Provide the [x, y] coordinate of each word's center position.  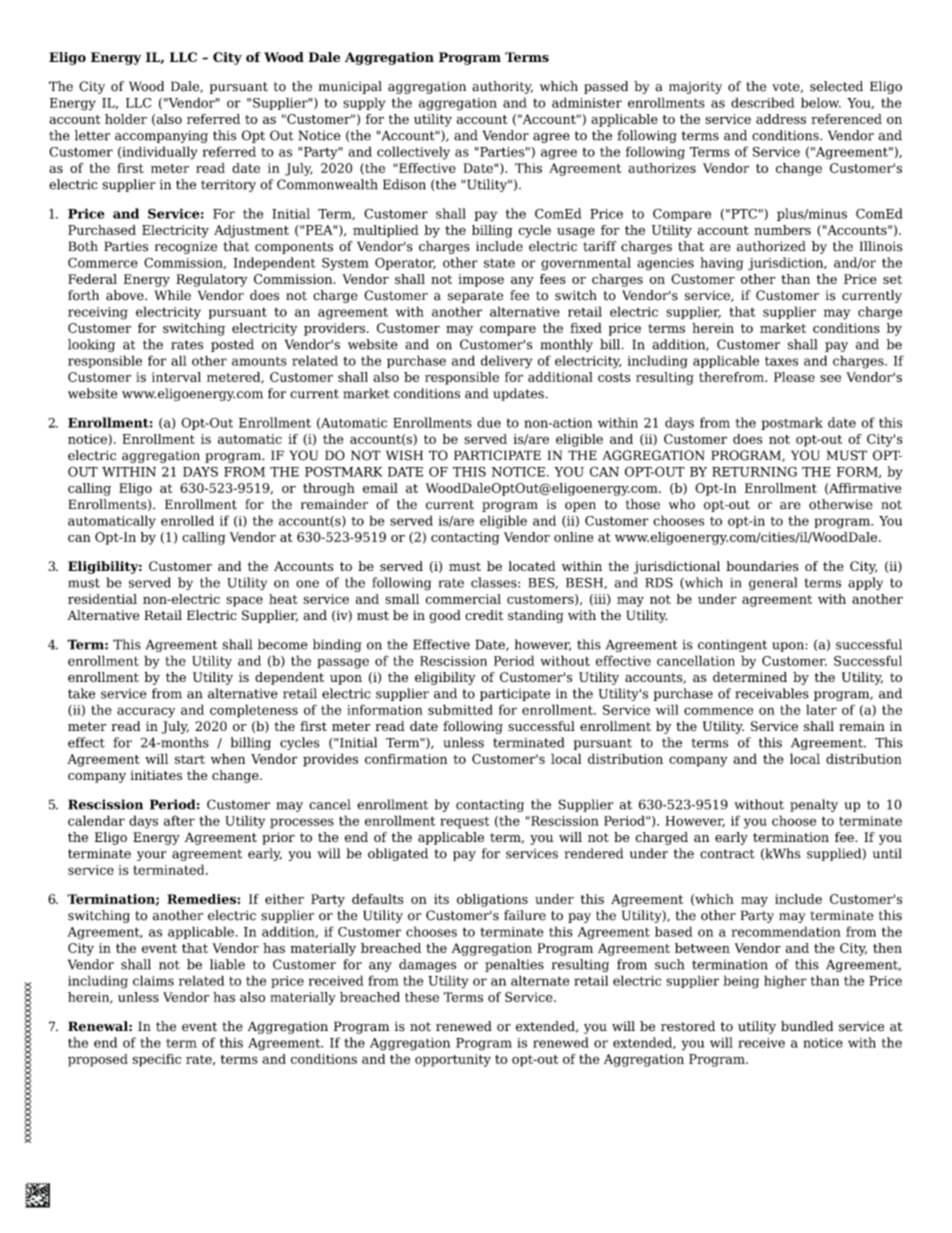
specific [156, 1060]
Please [794, 377]
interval [176, 377]
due [489, 422]
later [821, 709]
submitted [460, 709]
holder [126, 119]
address [781, 119]
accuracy [146, 712]
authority [502, 87]
